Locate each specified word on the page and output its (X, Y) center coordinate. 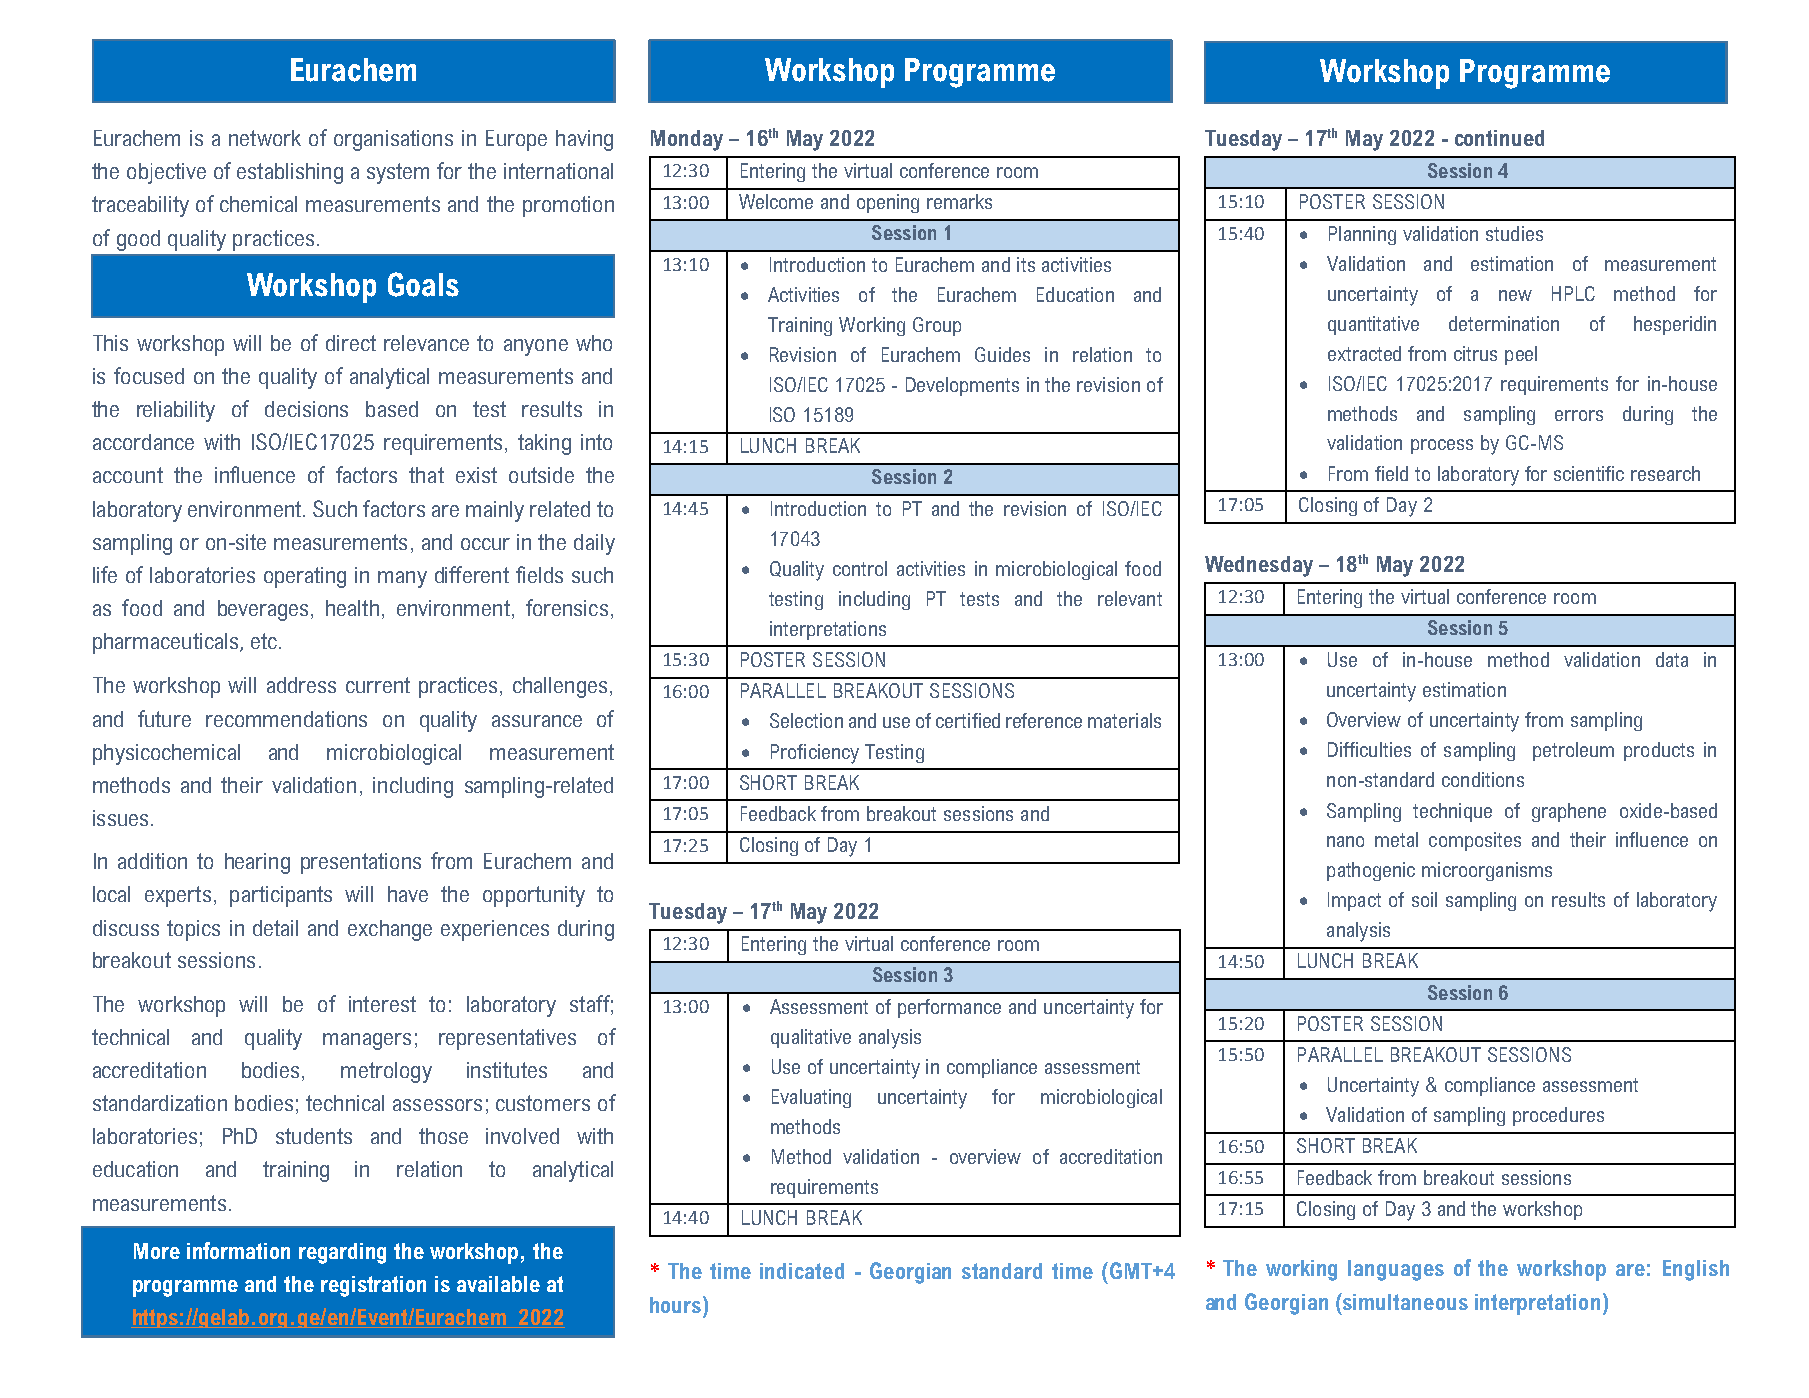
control (860, 568)
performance (949, 1008)
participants (281, 896)
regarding (342, 1253)
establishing (290, 173)
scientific (1589, 473)
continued (1499, 138)
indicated (802, 1271)
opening (888, 203)
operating (305, 577)
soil (1424, 899)
